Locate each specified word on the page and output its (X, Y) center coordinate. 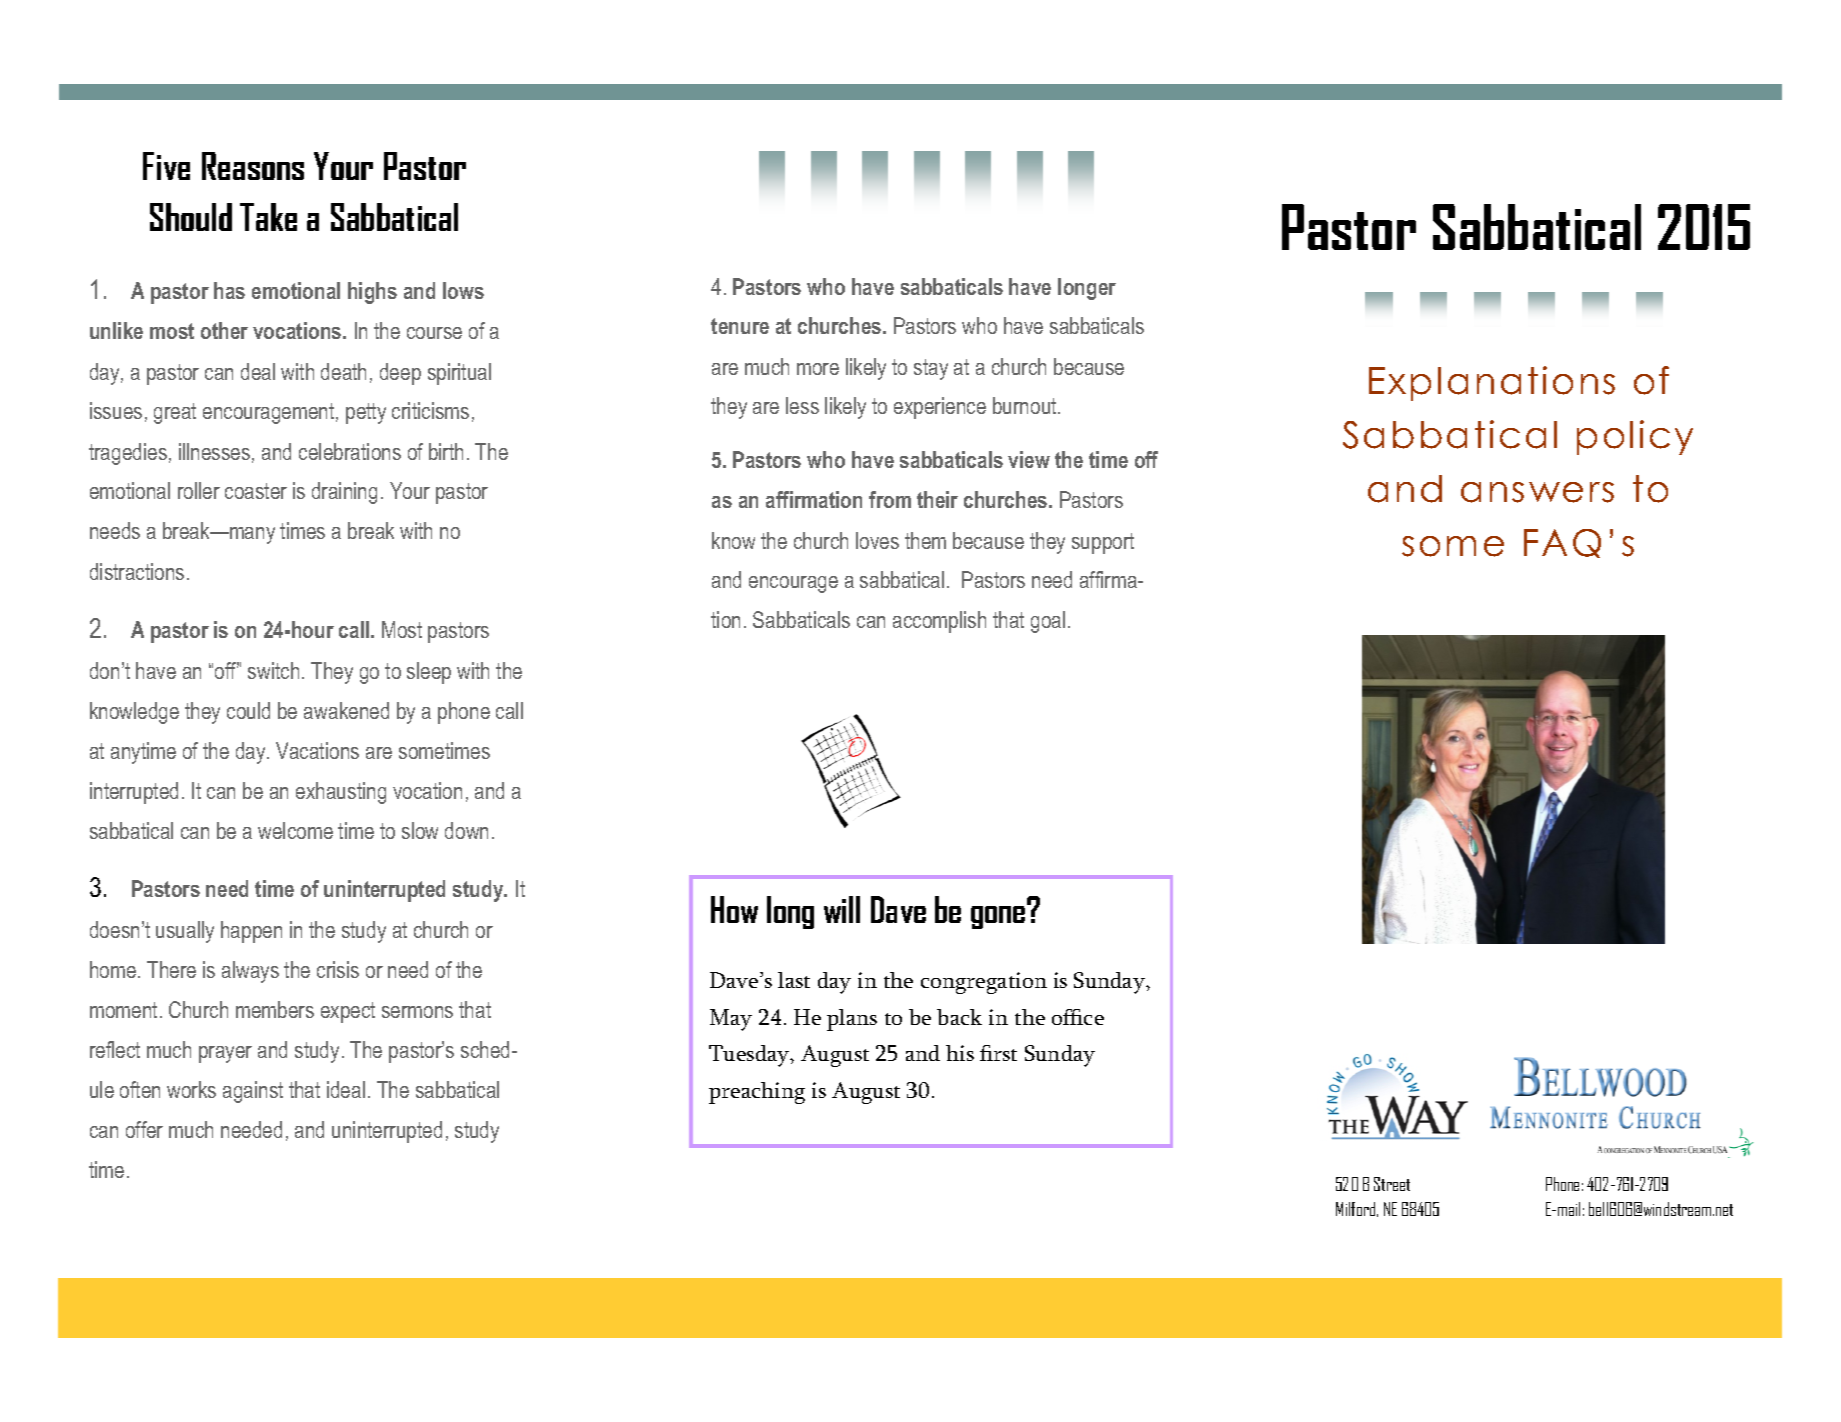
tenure (740, 326)
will (842, 909)
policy (1635, 437)
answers (1537, 492)
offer (144, 1129)
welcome (295, 830)
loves (877, 540)
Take (268, 217)
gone (999, 916)
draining (344, 493)
